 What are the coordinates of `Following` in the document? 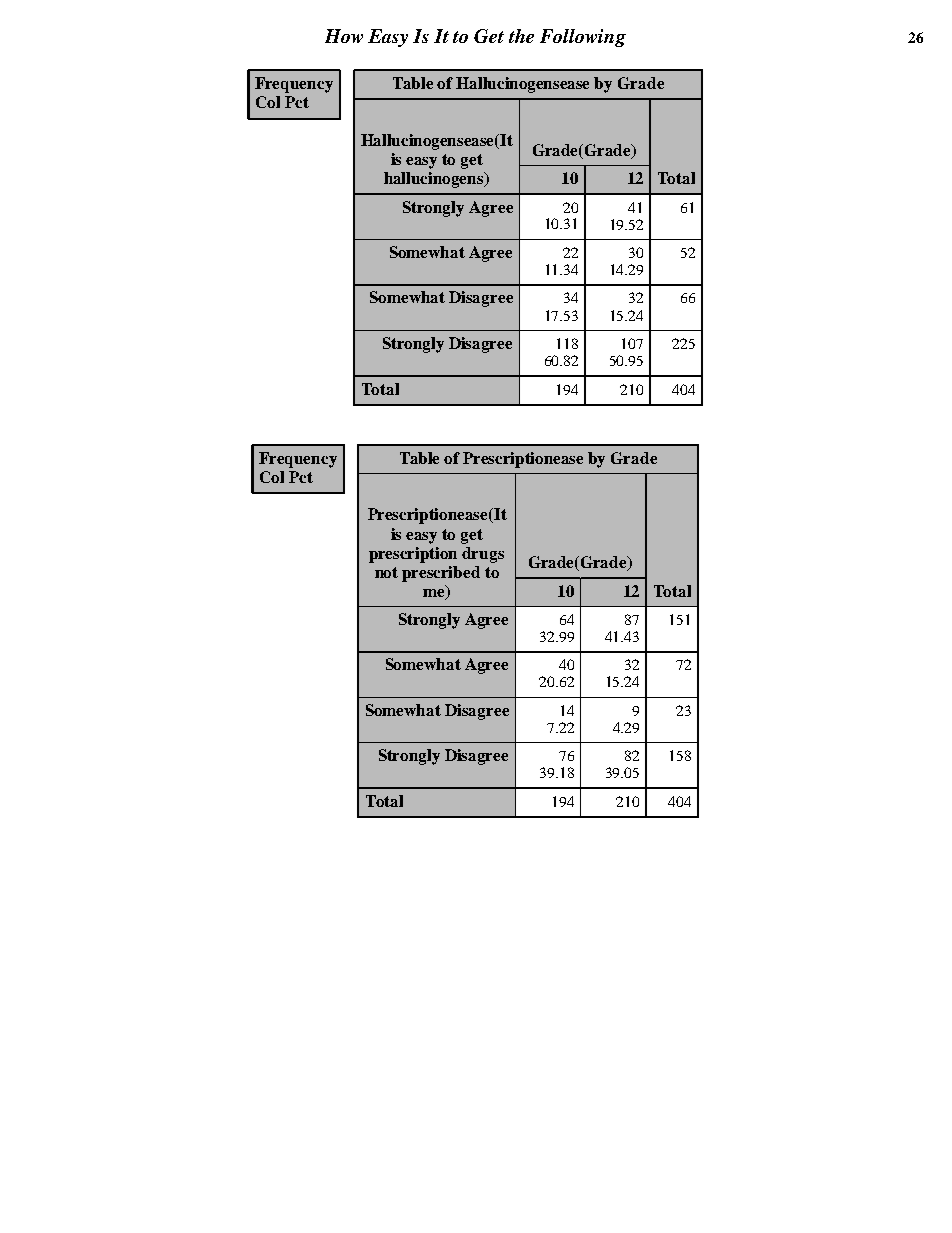 It's located at (583, 38).
